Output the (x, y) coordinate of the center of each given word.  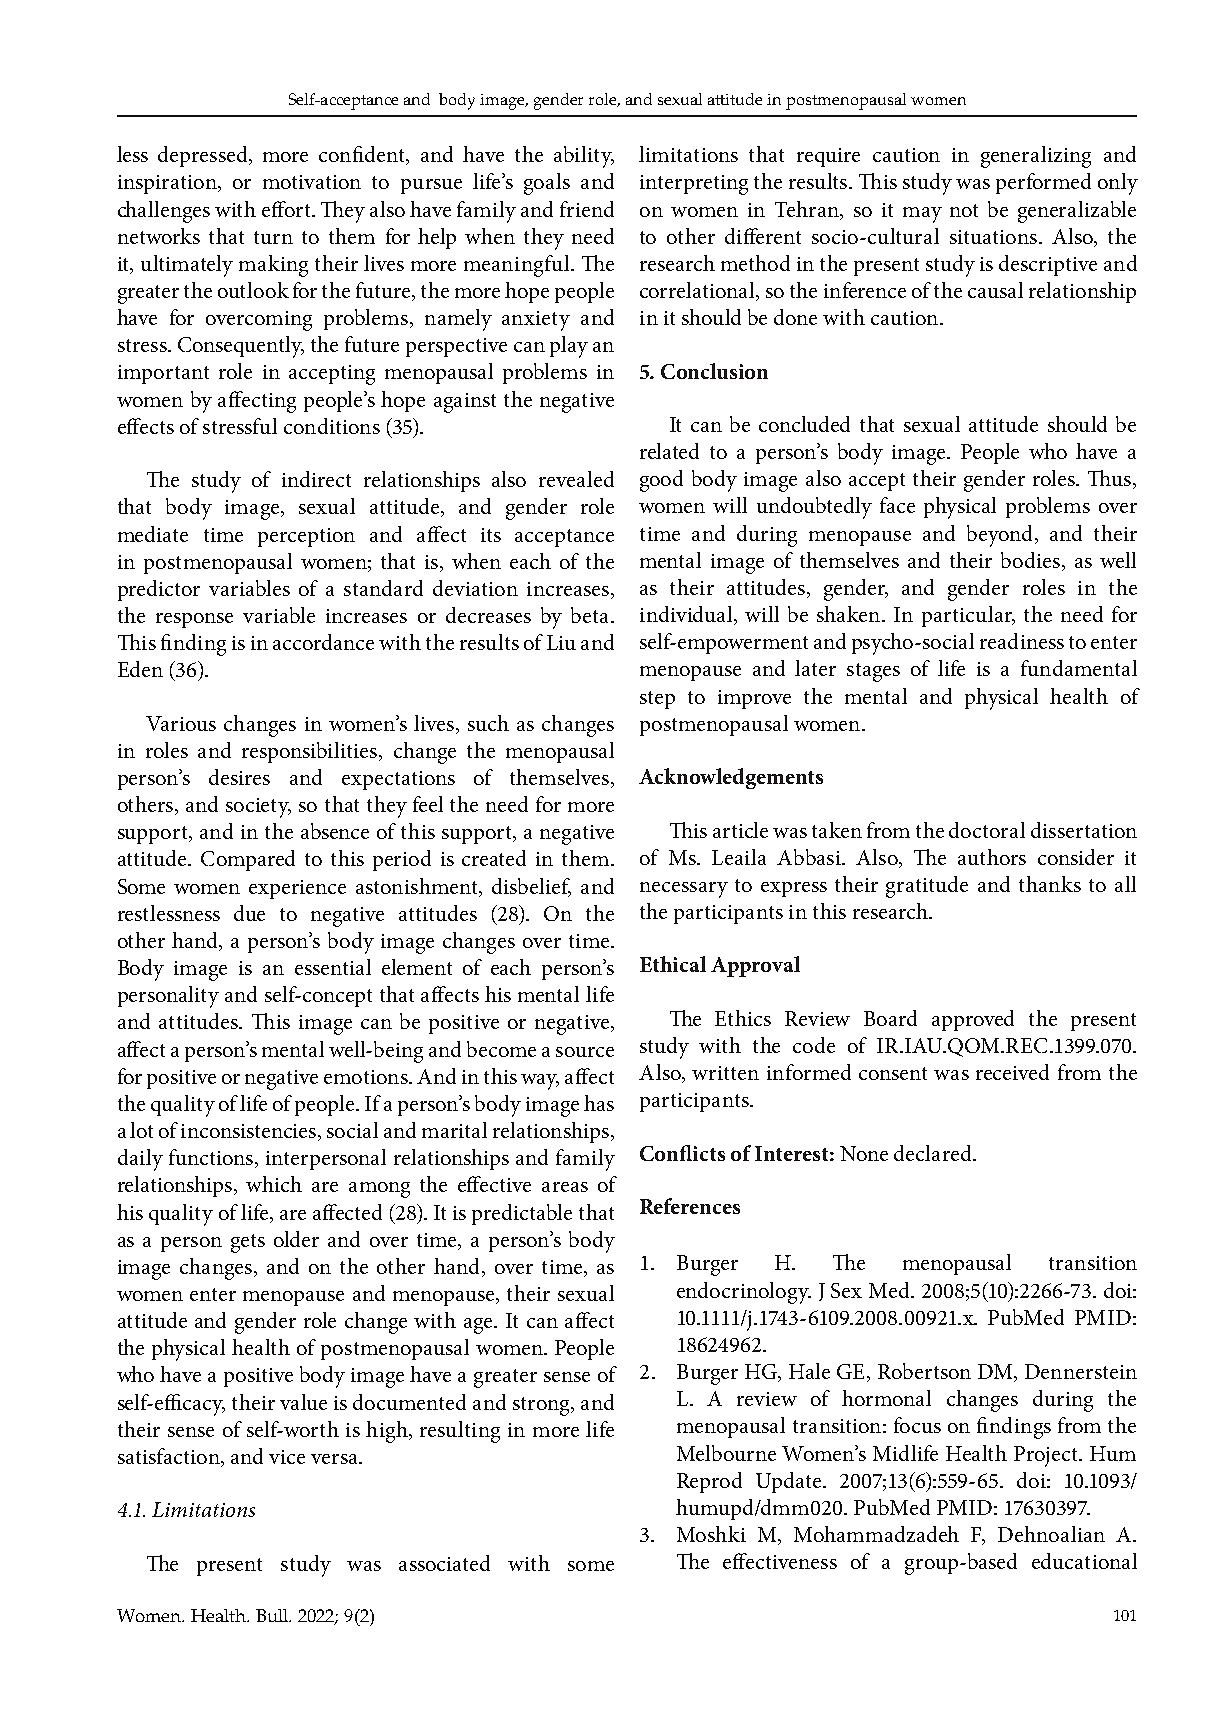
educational (1084, 1561)
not (964, 210)
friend (587, 209)
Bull (273, 1615)
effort (287, 209)
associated (444, 1563)
